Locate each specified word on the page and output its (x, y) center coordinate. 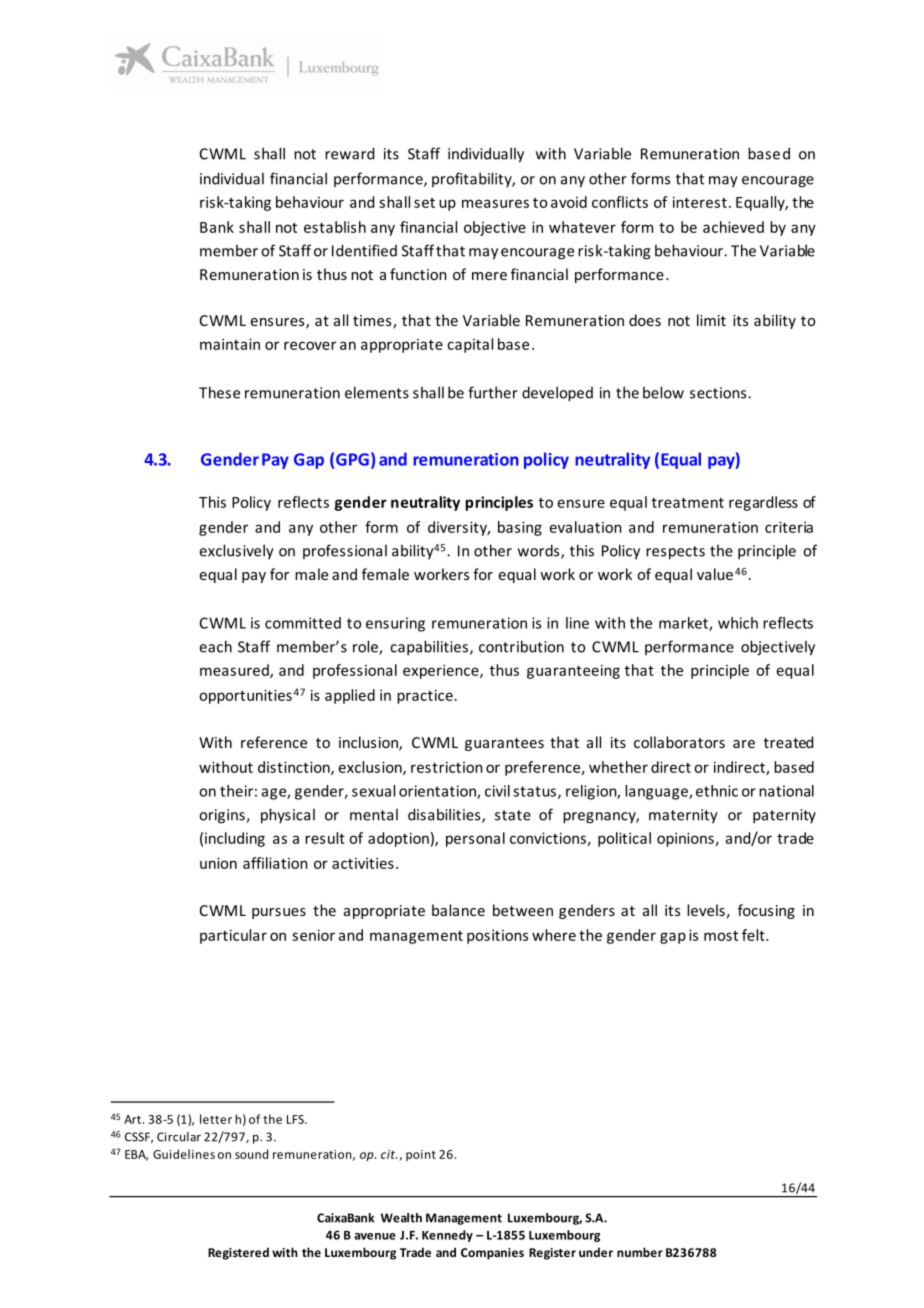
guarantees (504, 744)
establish (335, 227)
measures (495, 203)
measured (235, 671)
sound (251, 1154)
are (744, 744)
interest (700, 202)
